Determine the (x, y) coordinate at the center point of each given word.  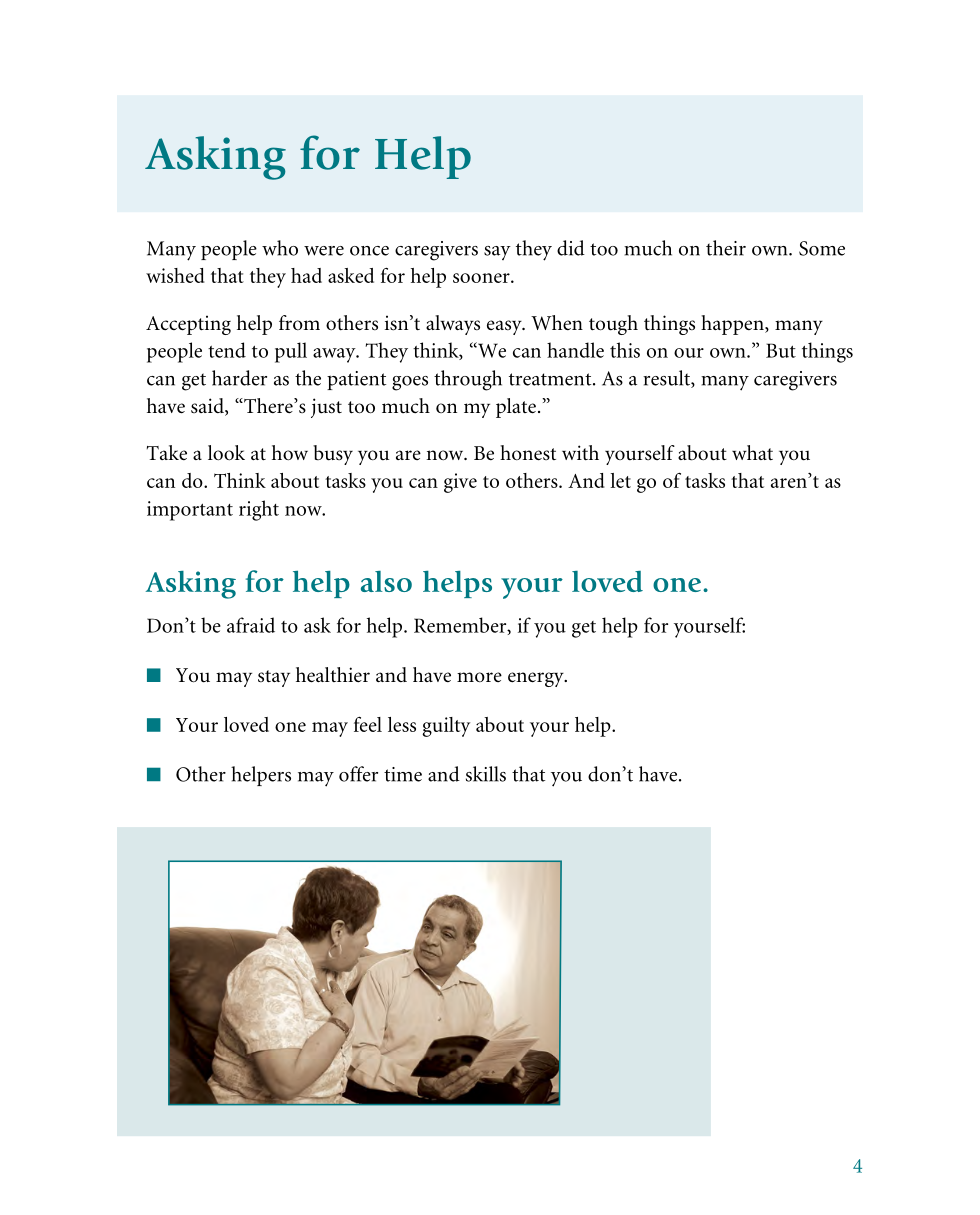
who (280, 248)
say (497, 253)
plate (516, 408)
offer (358, 774)
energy (537, 679)
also (386, 581)
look (226, 453)
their (726, 248)
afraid (251, 625)
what (752, 452)
